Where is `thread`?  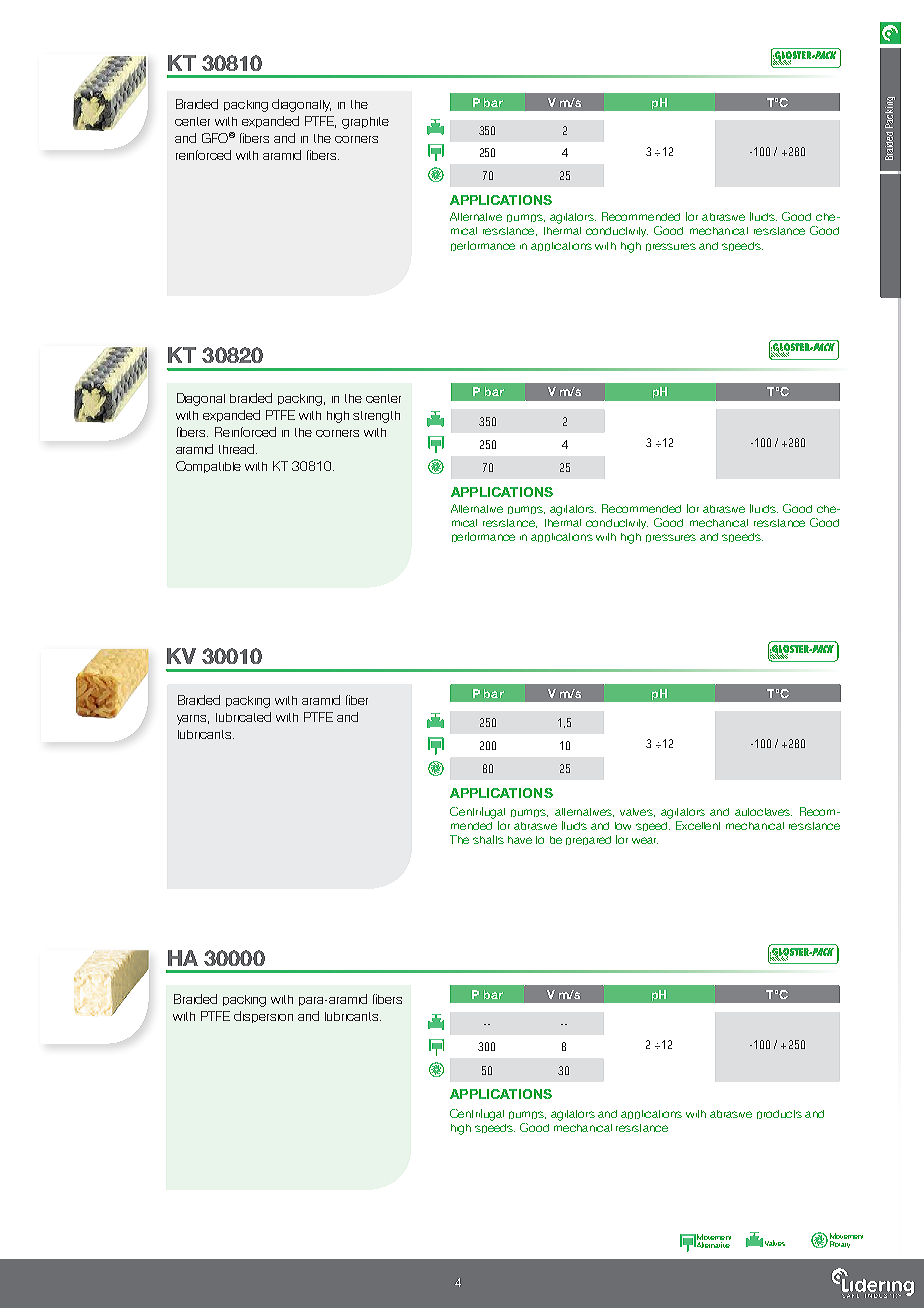
thread is located at coordinates (238, 449).
